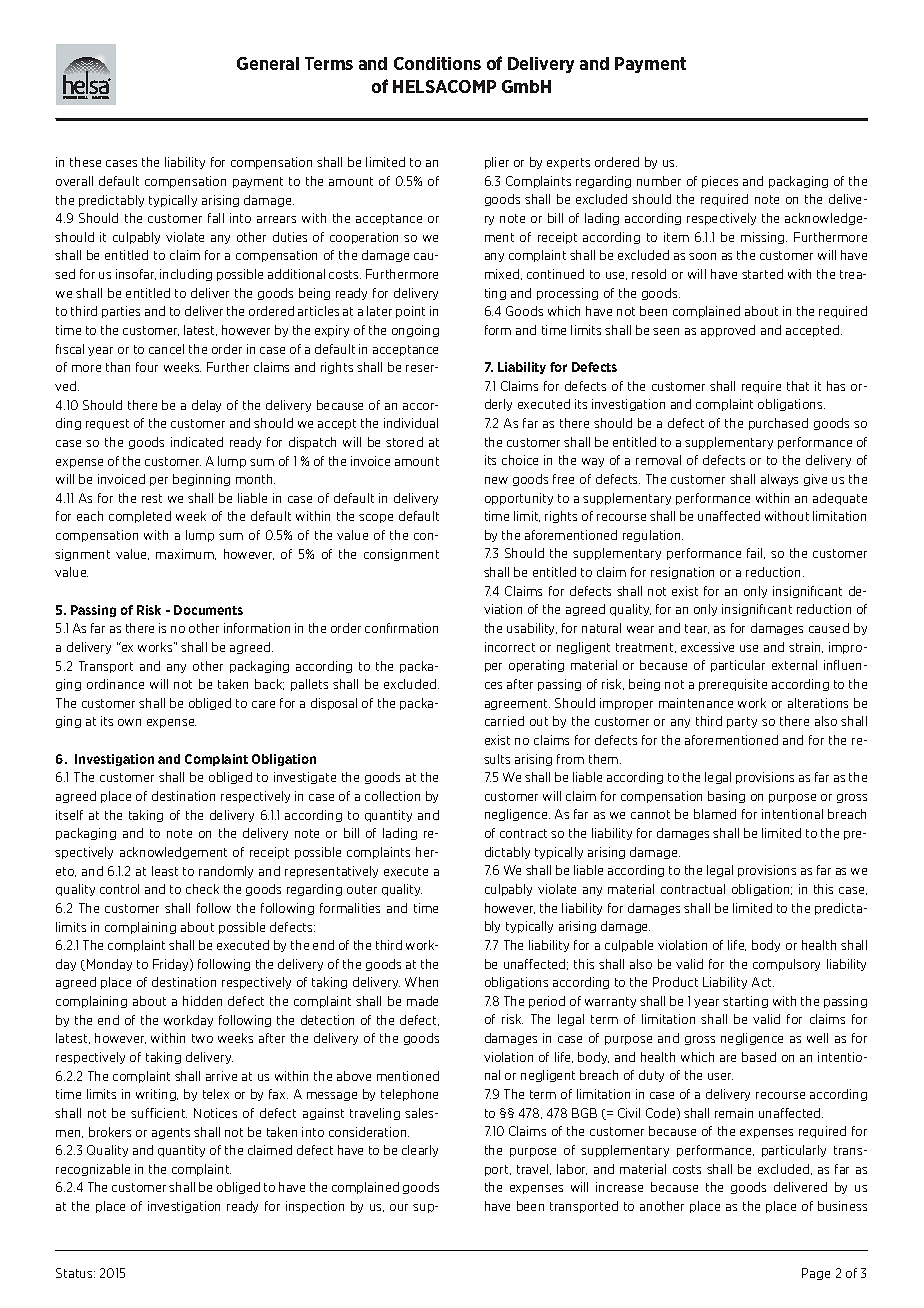 The height and width of the document is (1308, 924). I want to click on blamed, so click(715, 814).
